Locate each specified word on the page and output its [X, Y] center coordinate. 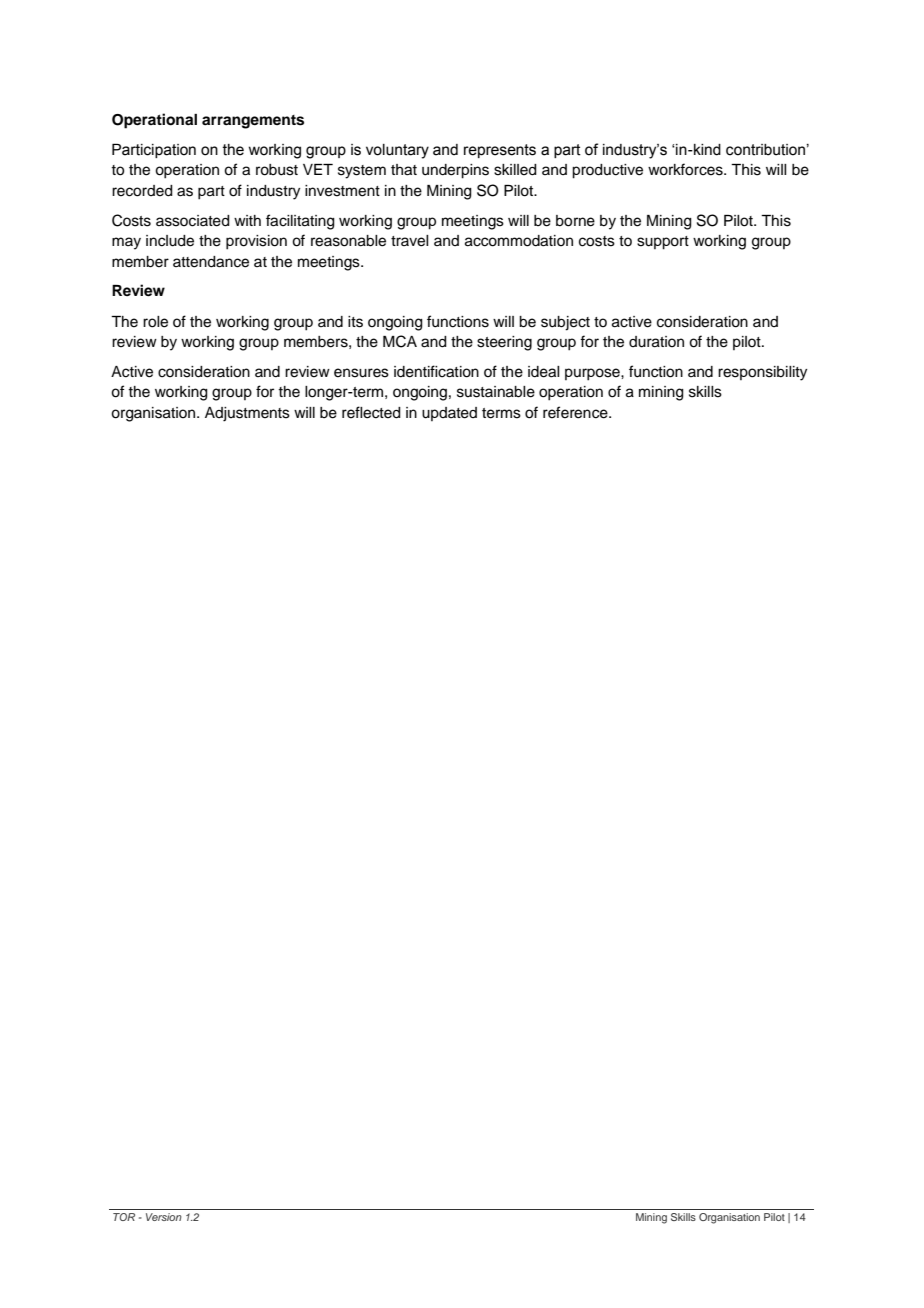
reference [576, 412]
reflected [371, 412]
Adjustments [247, 414]
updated [449, 414]
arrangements [253, 122]
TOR [124, 1217]
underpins [455, 171]
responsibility [762, 373]
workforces [686, 169]
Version [164, 1217]
